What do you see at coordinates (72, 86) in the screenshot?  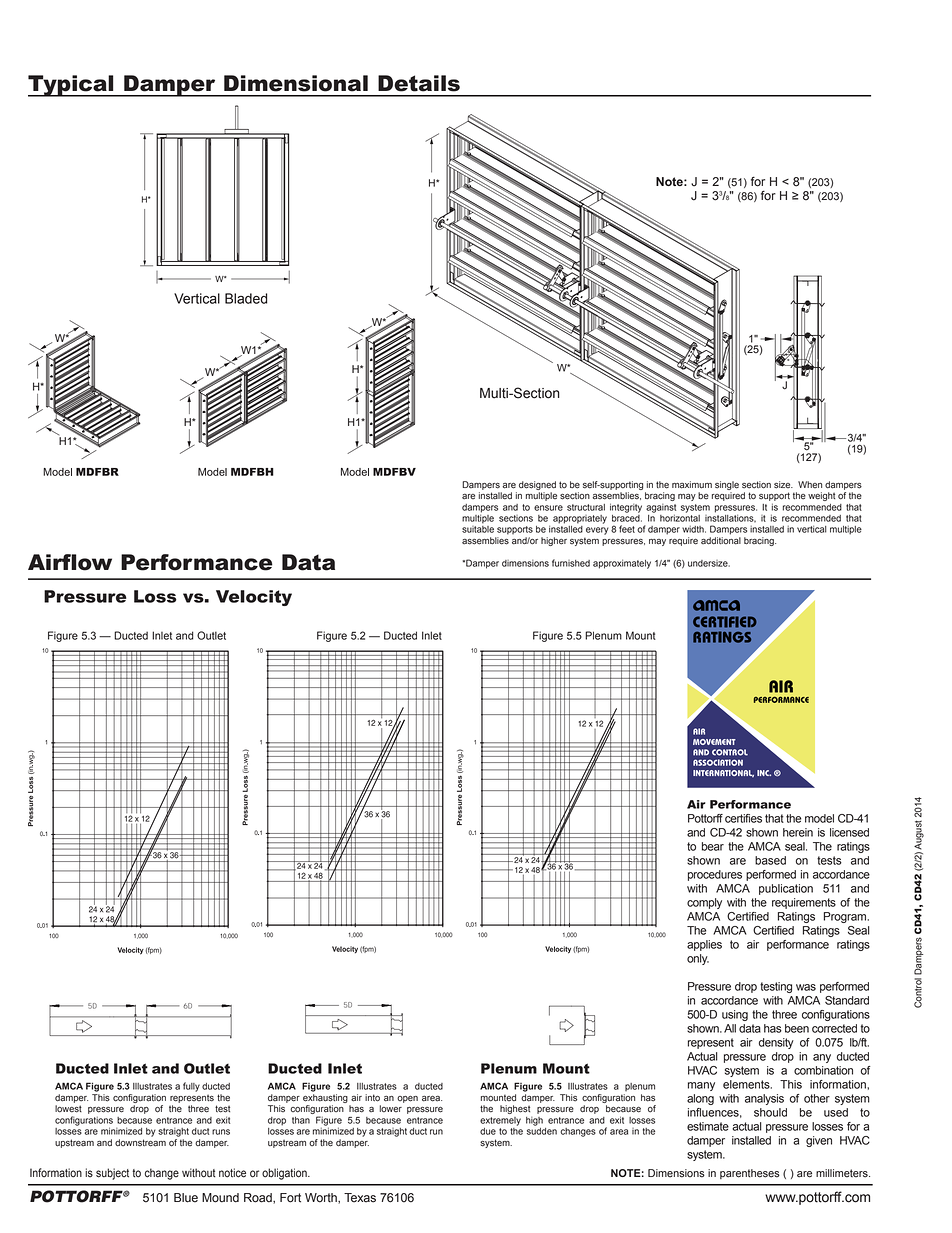 I see `Typical` at bounding box center [72, 86].
